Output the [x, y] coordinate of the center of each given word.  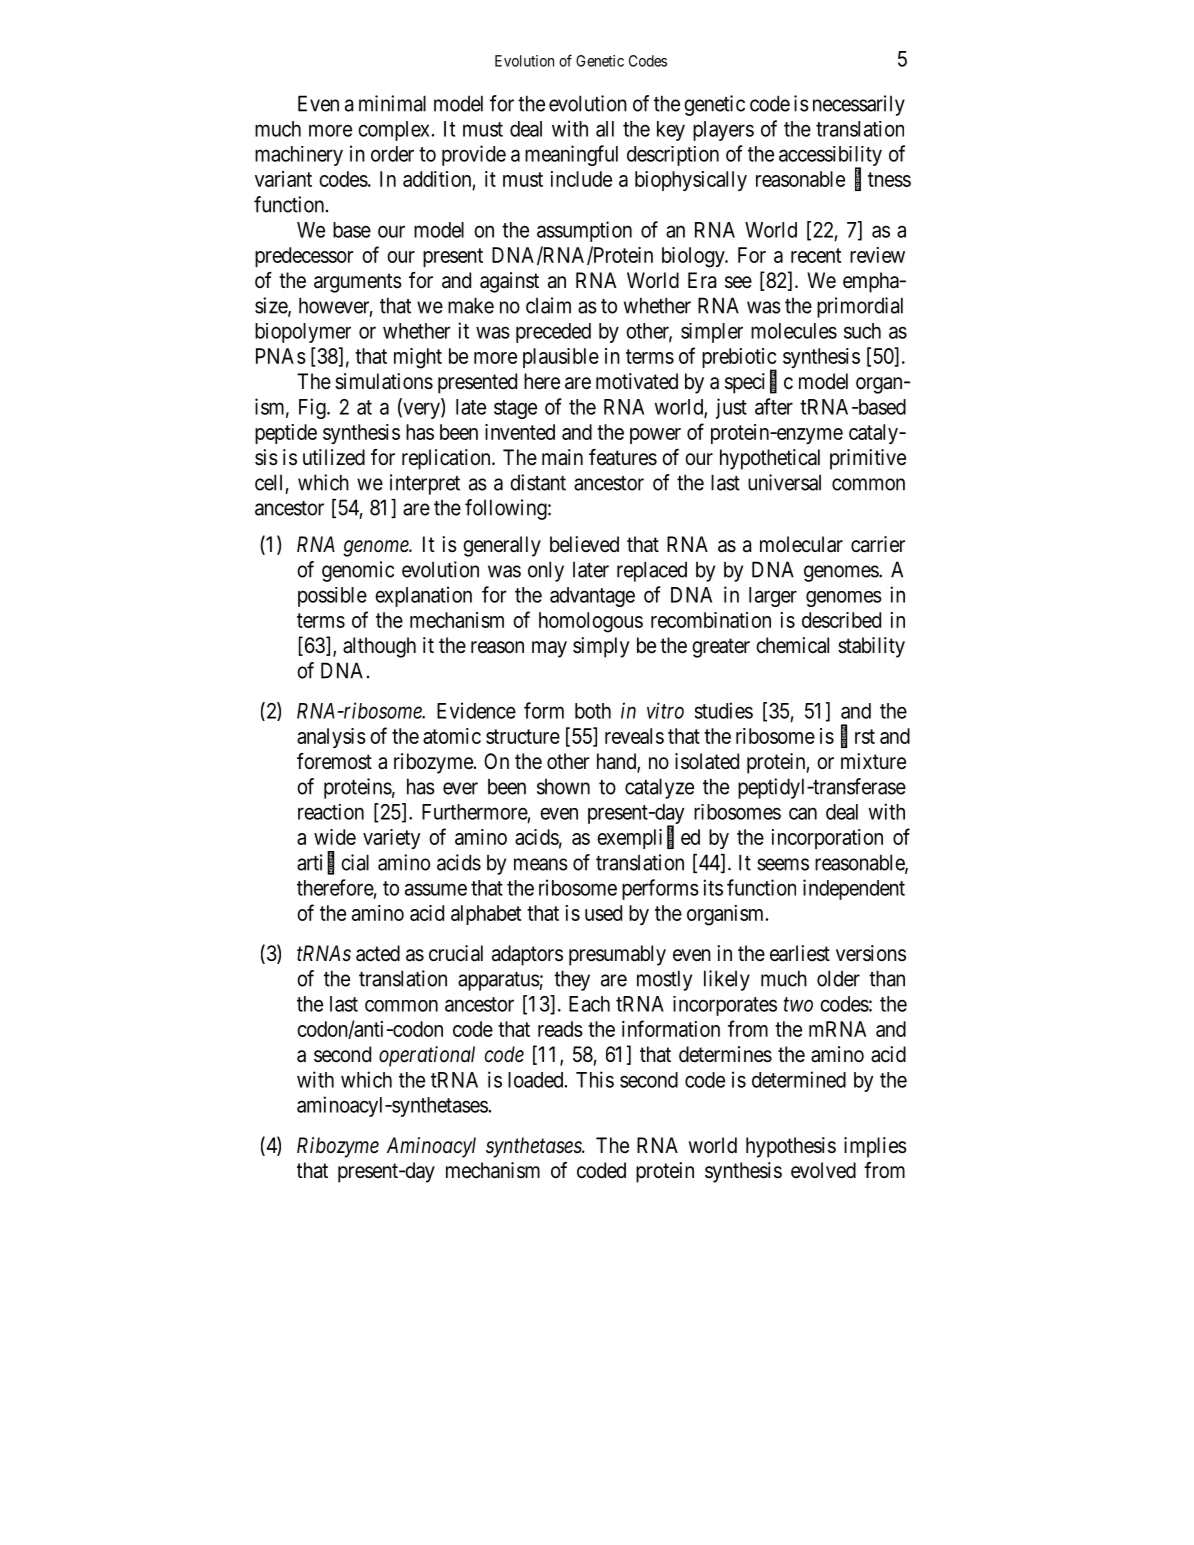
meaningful [571, 155]
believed [584, 544]
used [603, 913]
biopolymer [303, 333]
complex [393, 131]
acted [378, 953]
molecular [801, 544]
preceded [553, 333]
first [858, 736]
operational [427, 1056]
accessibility [830, 157]
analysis [331, 738]
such [862, 331]
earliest [800, 953]
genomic [358, 571]
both [593, 711]
